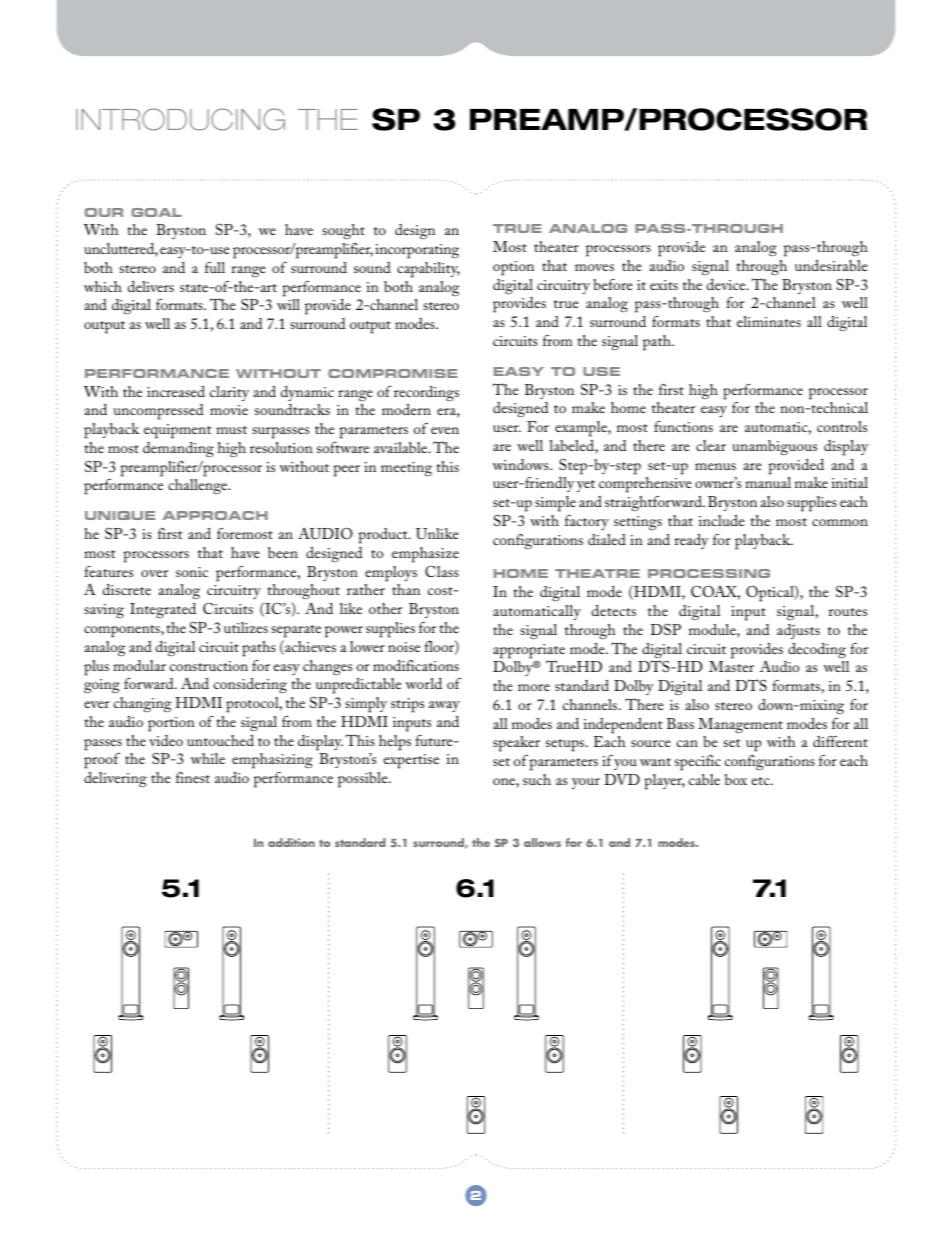 This document has height=1233, width=952. What do you see at coordinates (736, 779) in the document?
I see `box` at bounding box center [736, 779].
